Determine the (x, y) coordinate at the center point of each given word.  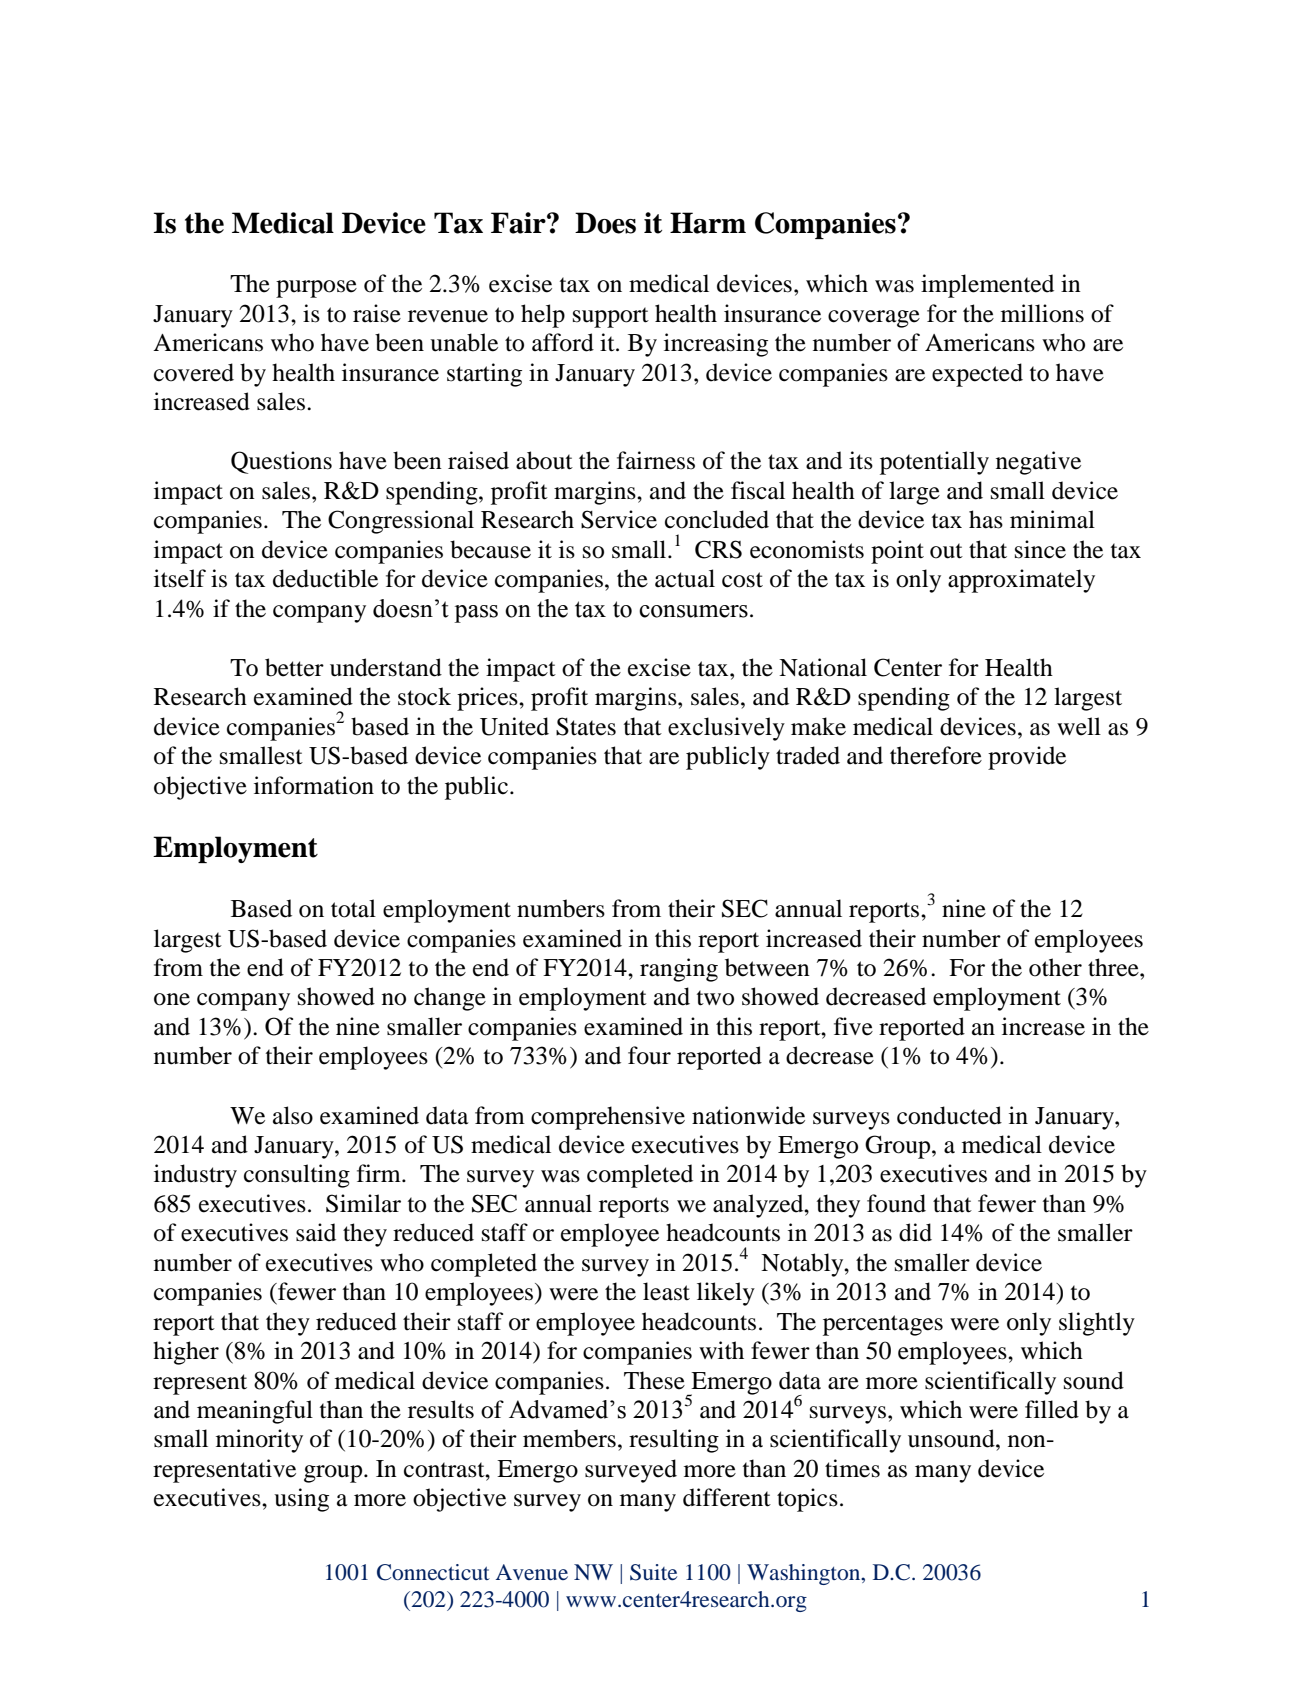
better (294, 667)
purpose (316, 289)
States (586, 726)
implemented (987, 286)
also (293, 1115)
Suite (653, 1572)
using (301, 1500)
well (1079, 726)
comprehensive (608, 1118)
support (611, 317)
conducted (949, 1115)
